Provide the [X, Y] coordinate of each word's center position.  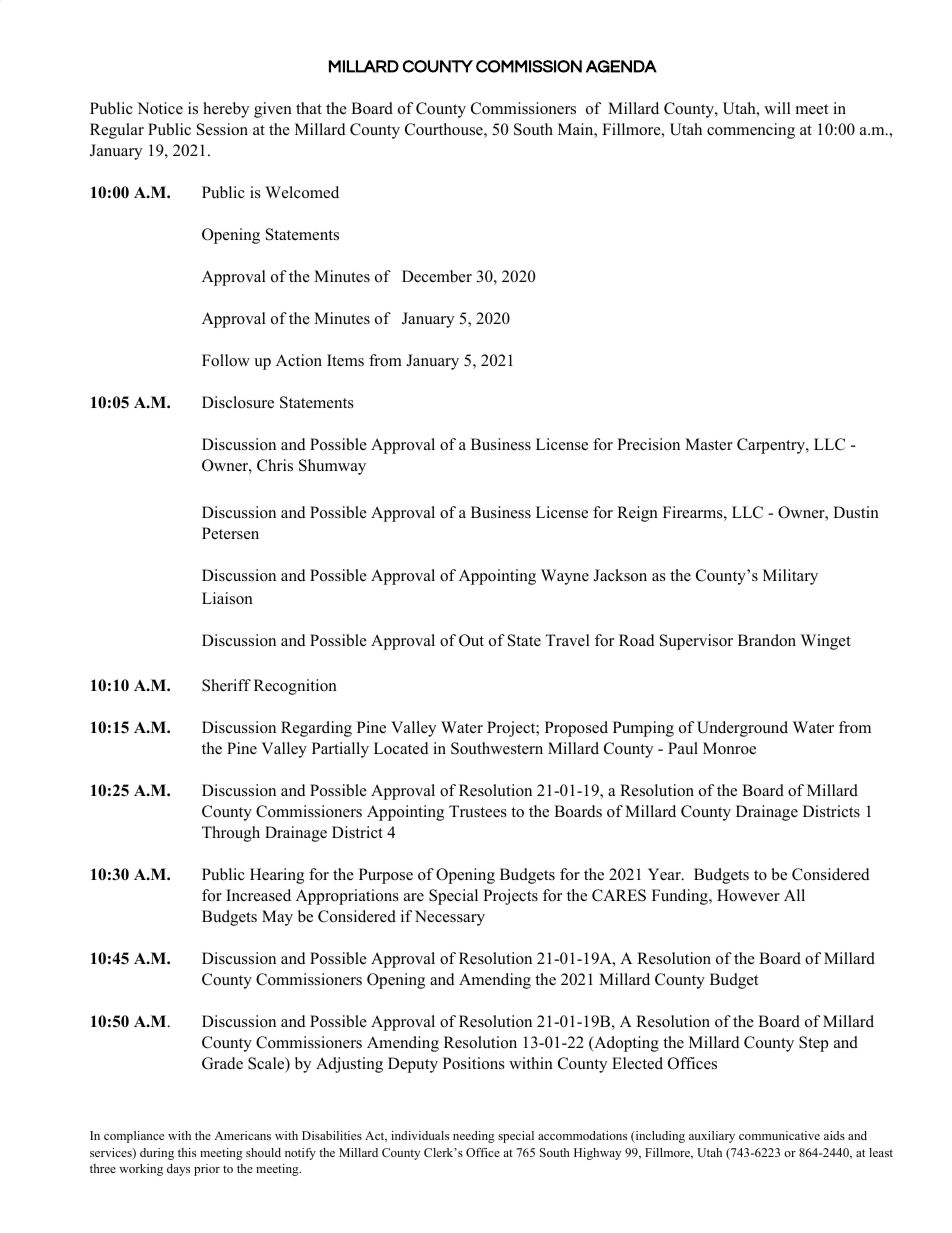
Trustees [478, 811]
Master [709, 444]
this [187, 1152]
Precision [648, 444]
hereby [226, 110]
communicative [779, 1135]
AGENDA [621, 66]
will [777, 108]
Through [231, 834]
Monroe [729, 748]
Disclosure [238, 402]
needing [474, 1137]
